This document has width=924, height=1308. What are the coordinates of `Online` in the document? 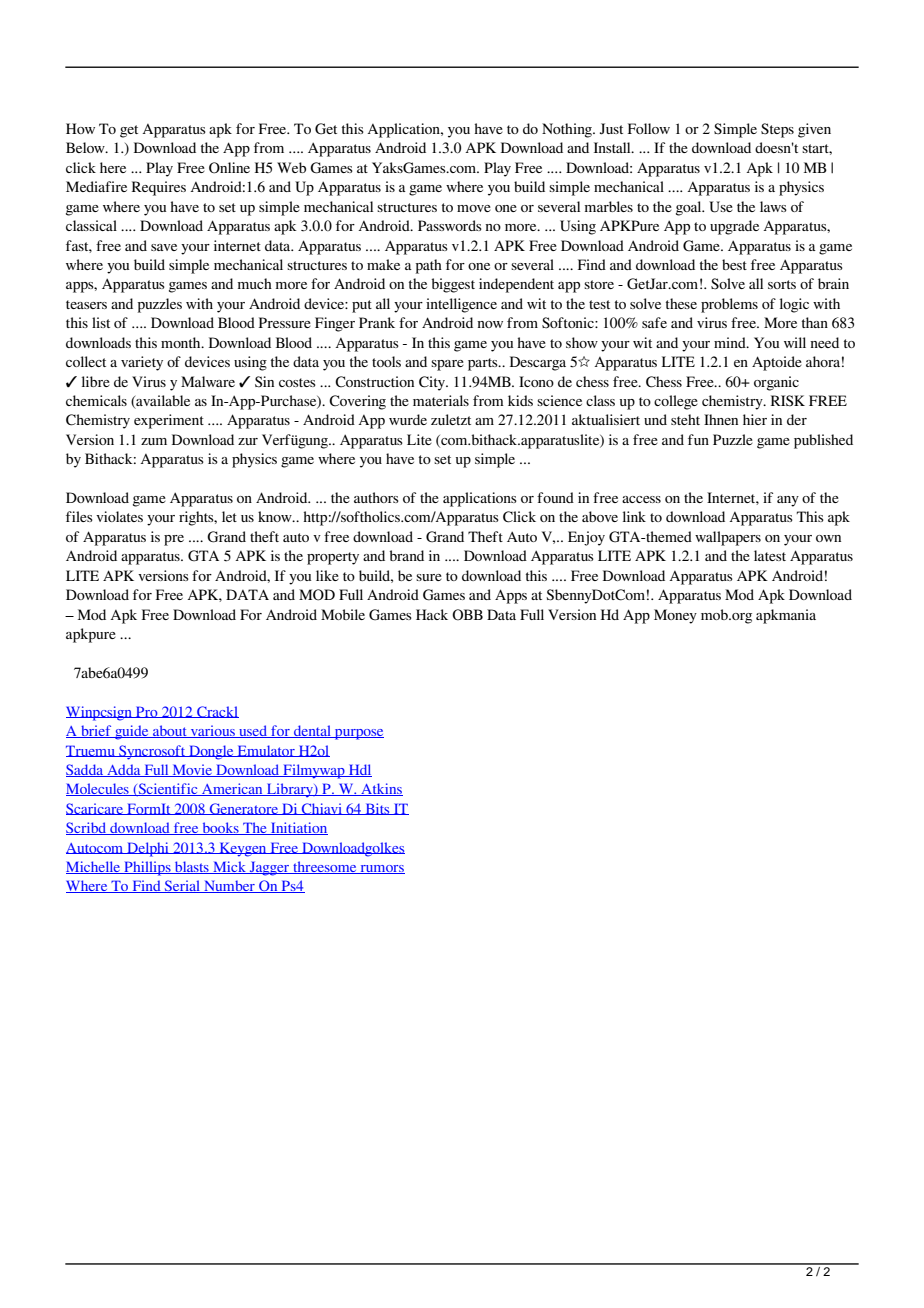 It's located at (229, 168).
